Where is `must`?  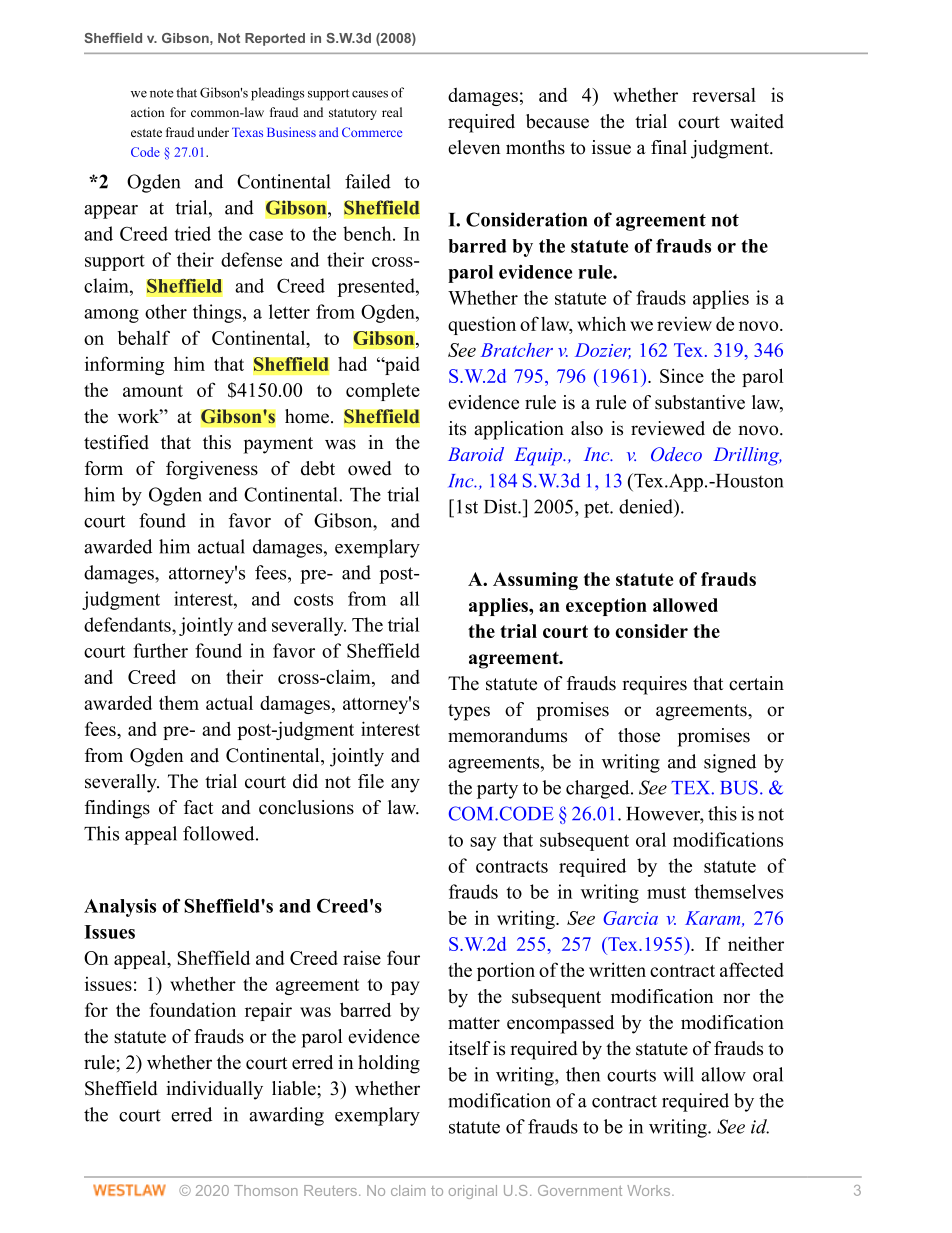
must is located at coordinates (666, 892).
